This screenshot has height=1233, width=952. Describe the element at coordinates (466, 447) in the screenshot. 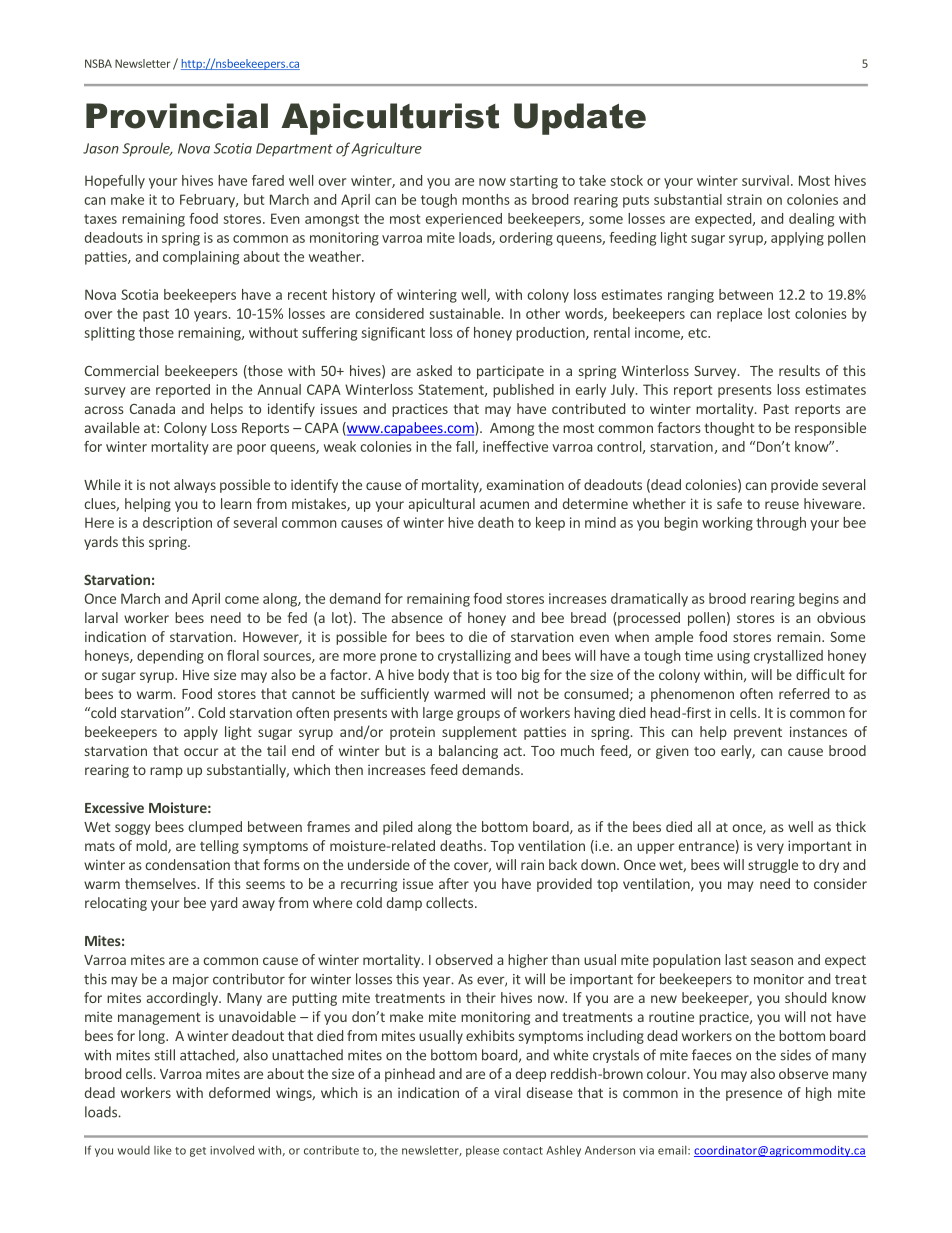

I see `fall` at that location.
